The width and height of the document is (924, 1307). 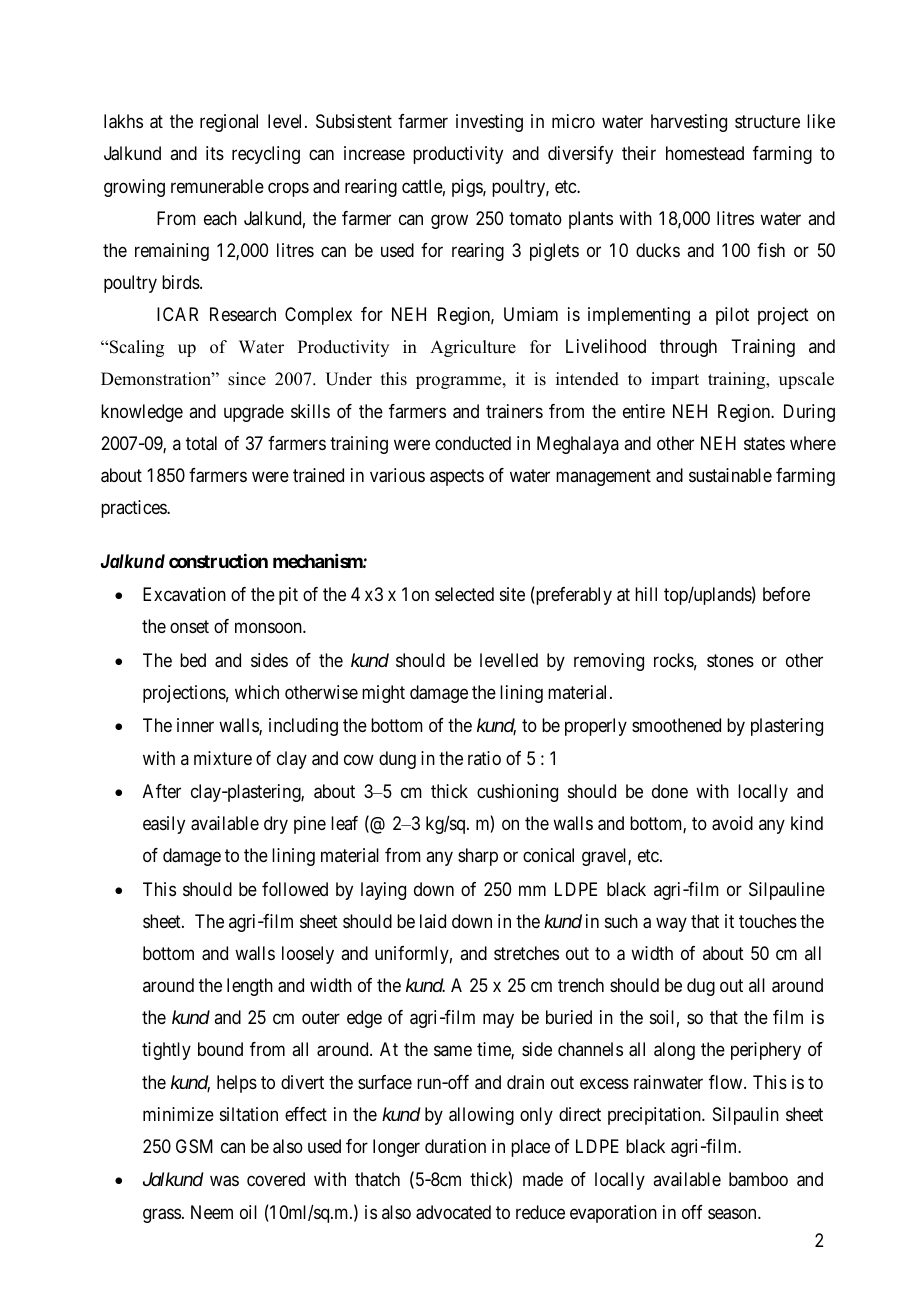 I want to click on its, so click(x=215, y=153).
